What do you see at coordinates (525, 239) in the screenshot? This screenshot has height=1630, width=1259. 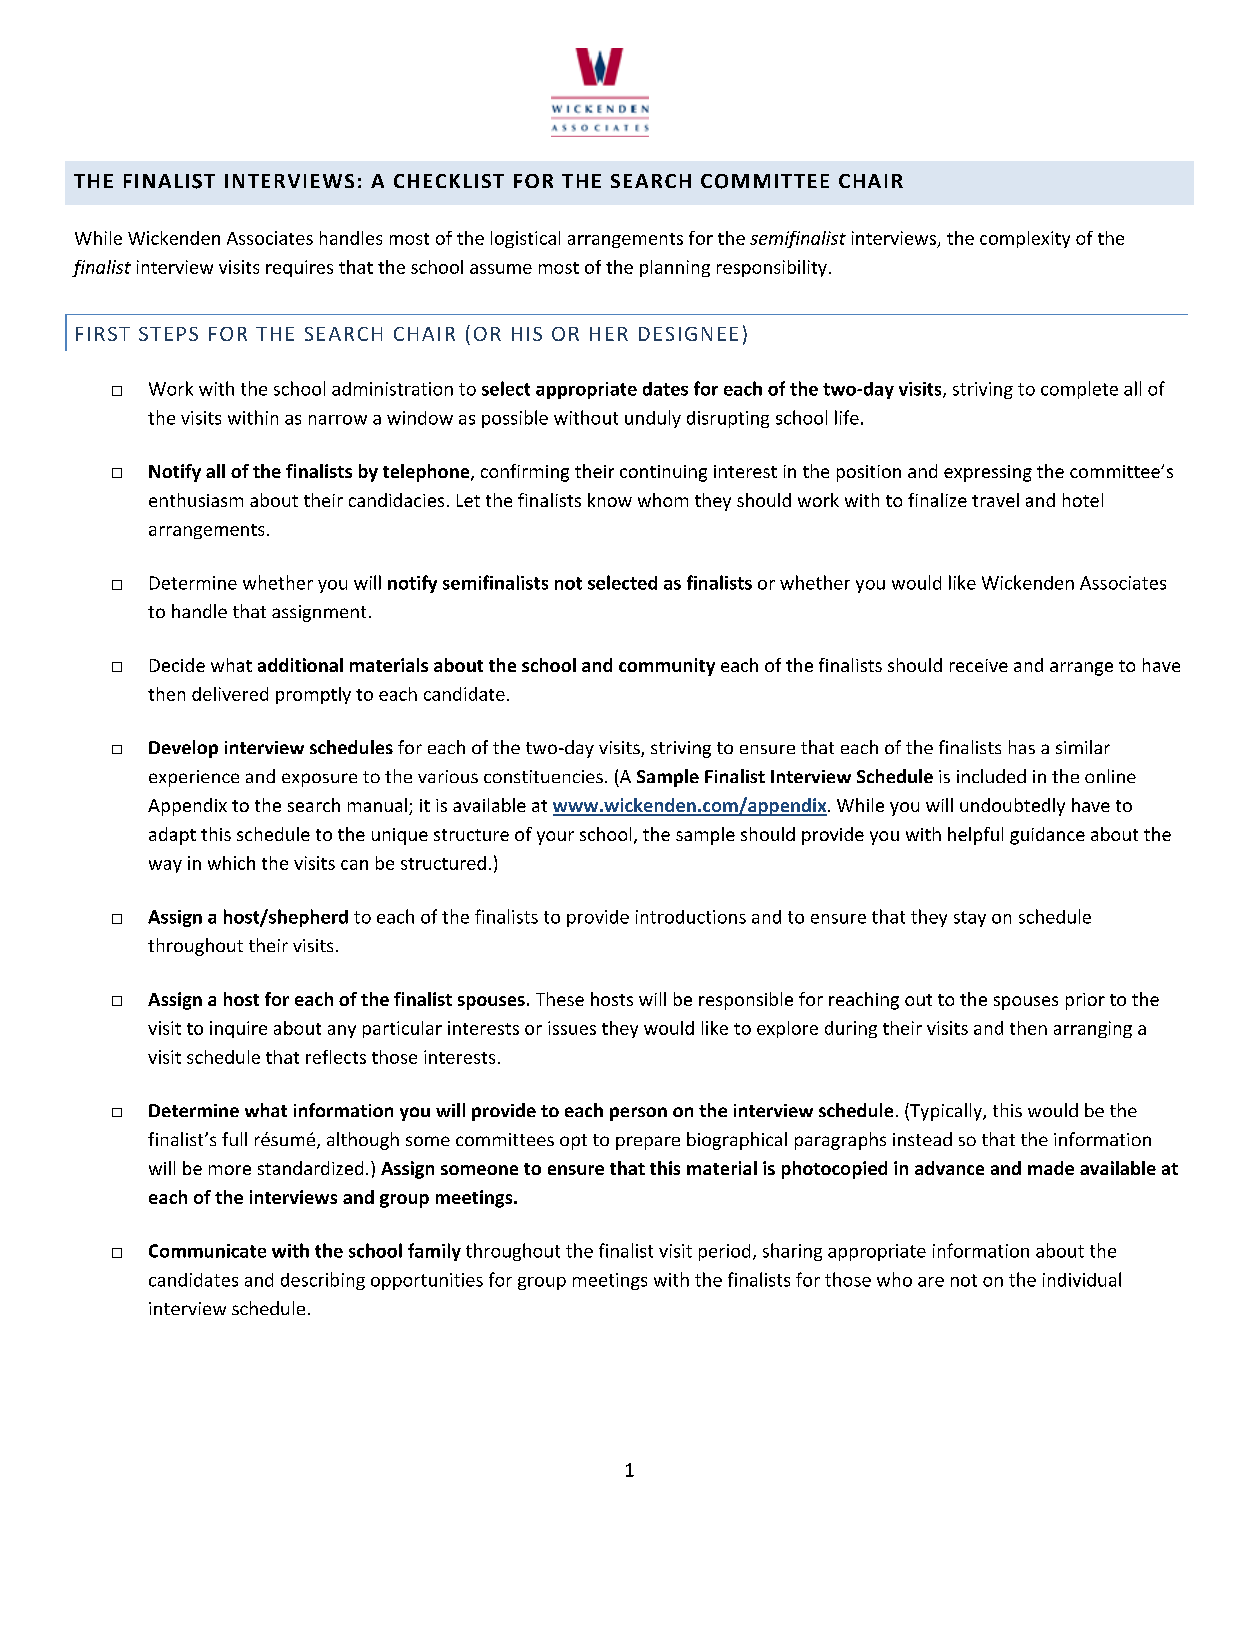 I see `logistical` at bounding box center [525, 239].
